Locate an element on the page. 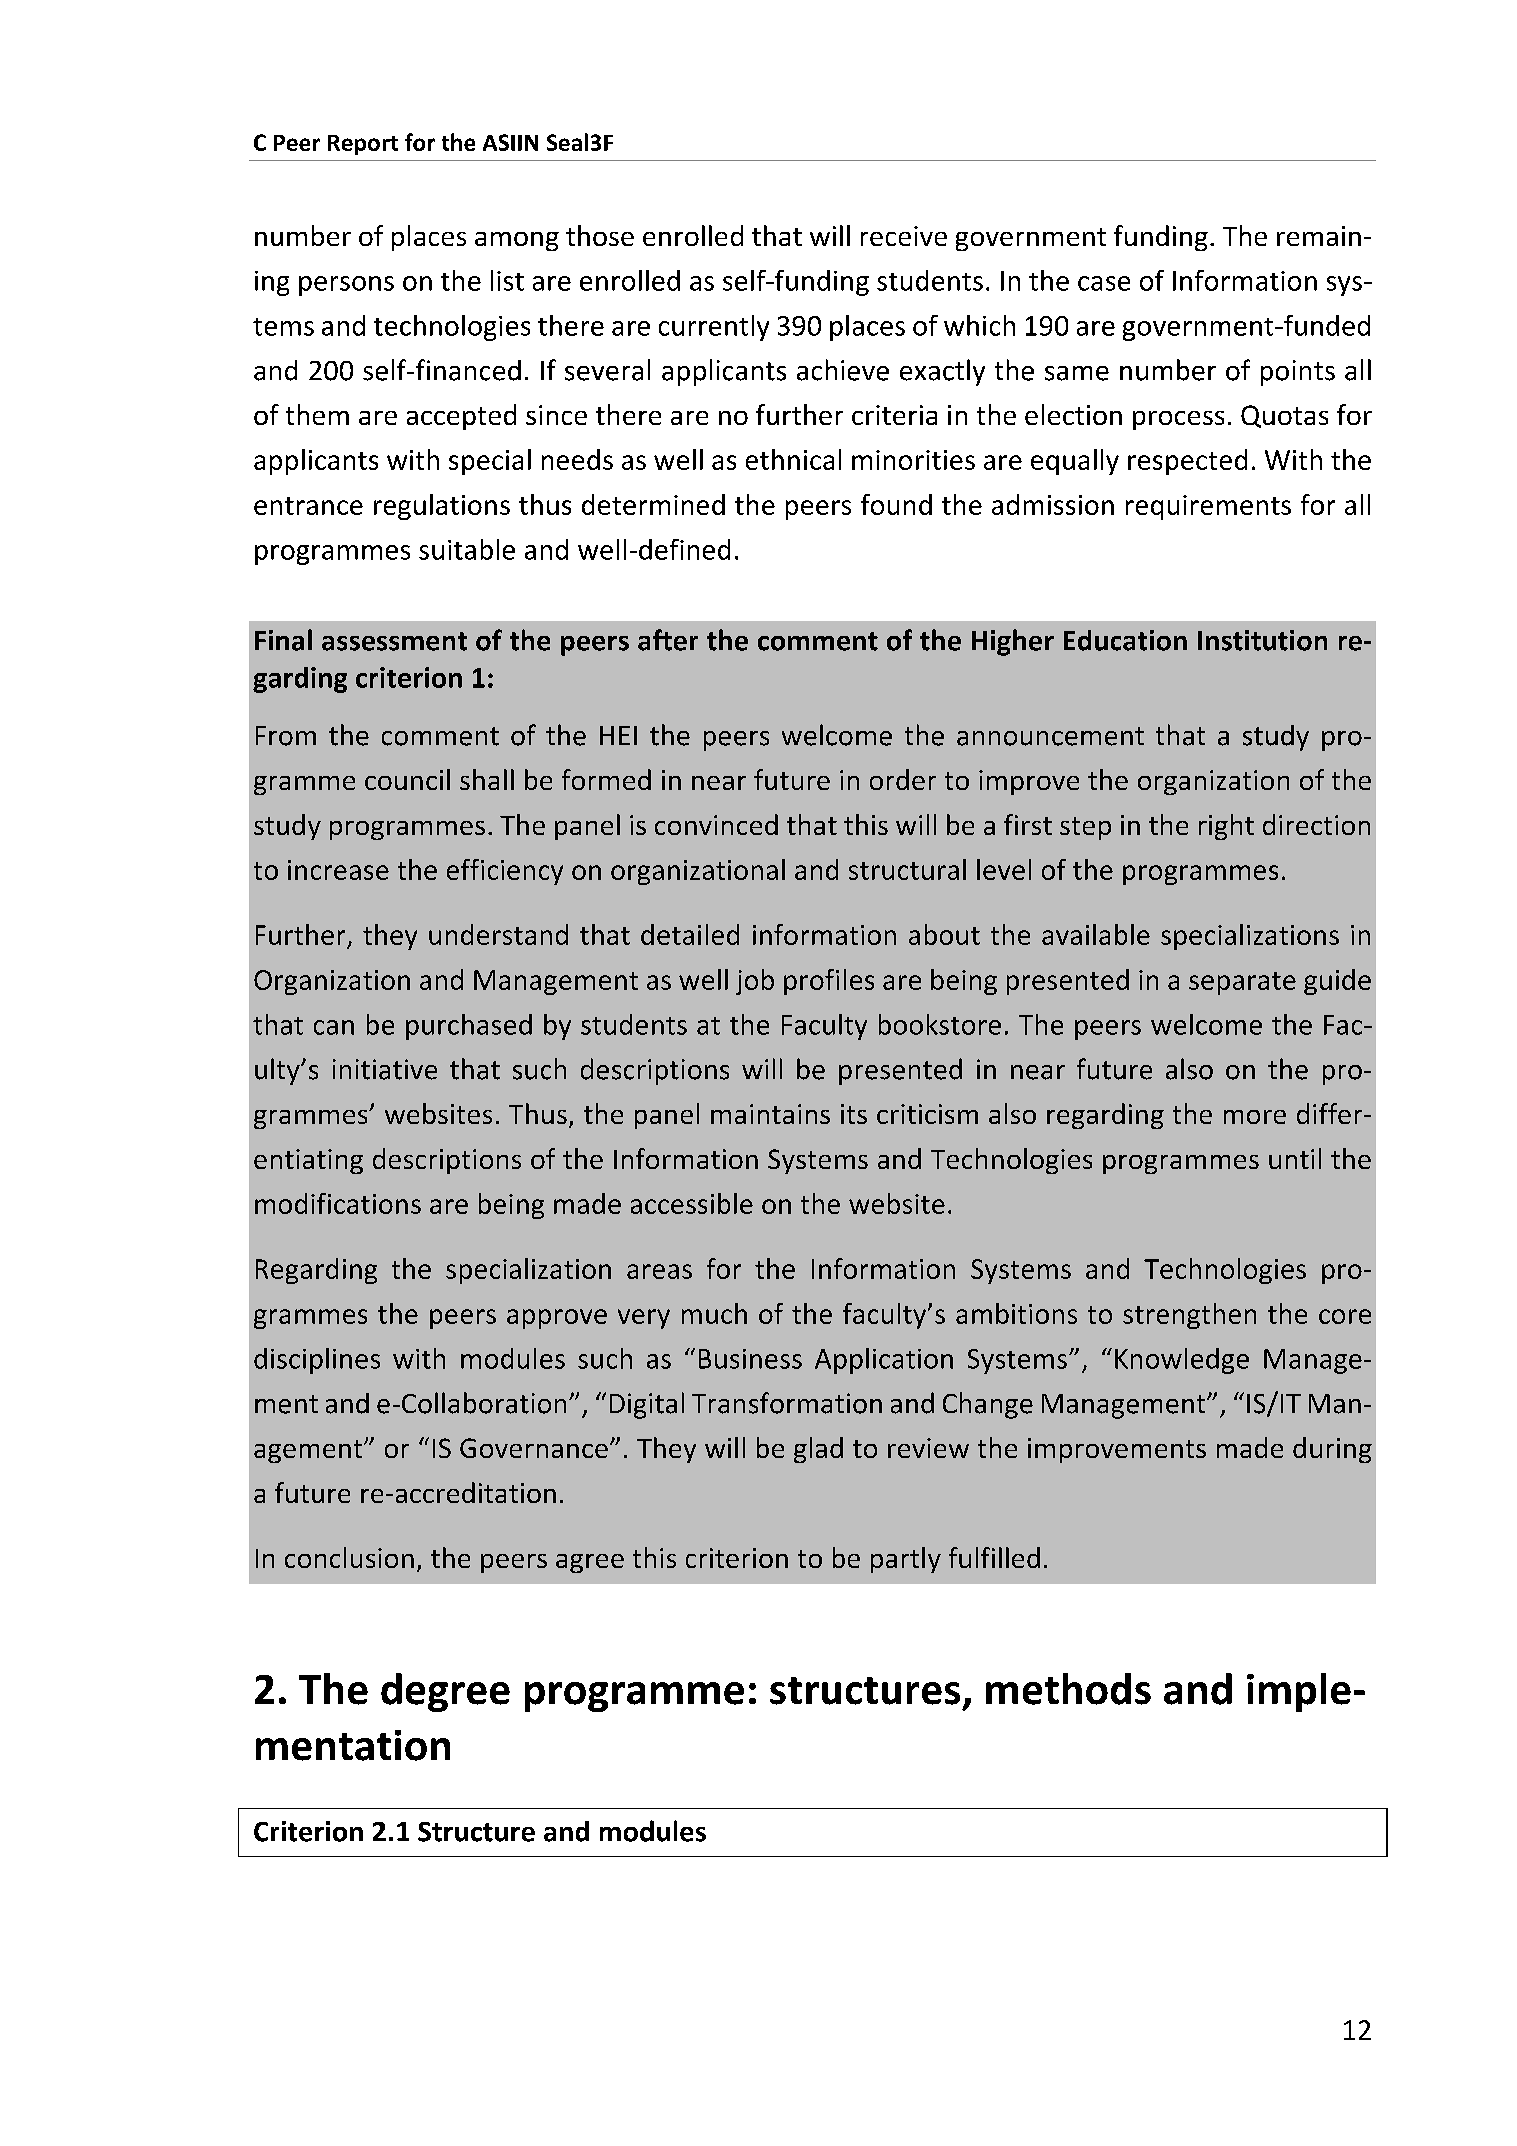 This page has height=2146, width=1517. Report is located at coordinates (363, 145).
